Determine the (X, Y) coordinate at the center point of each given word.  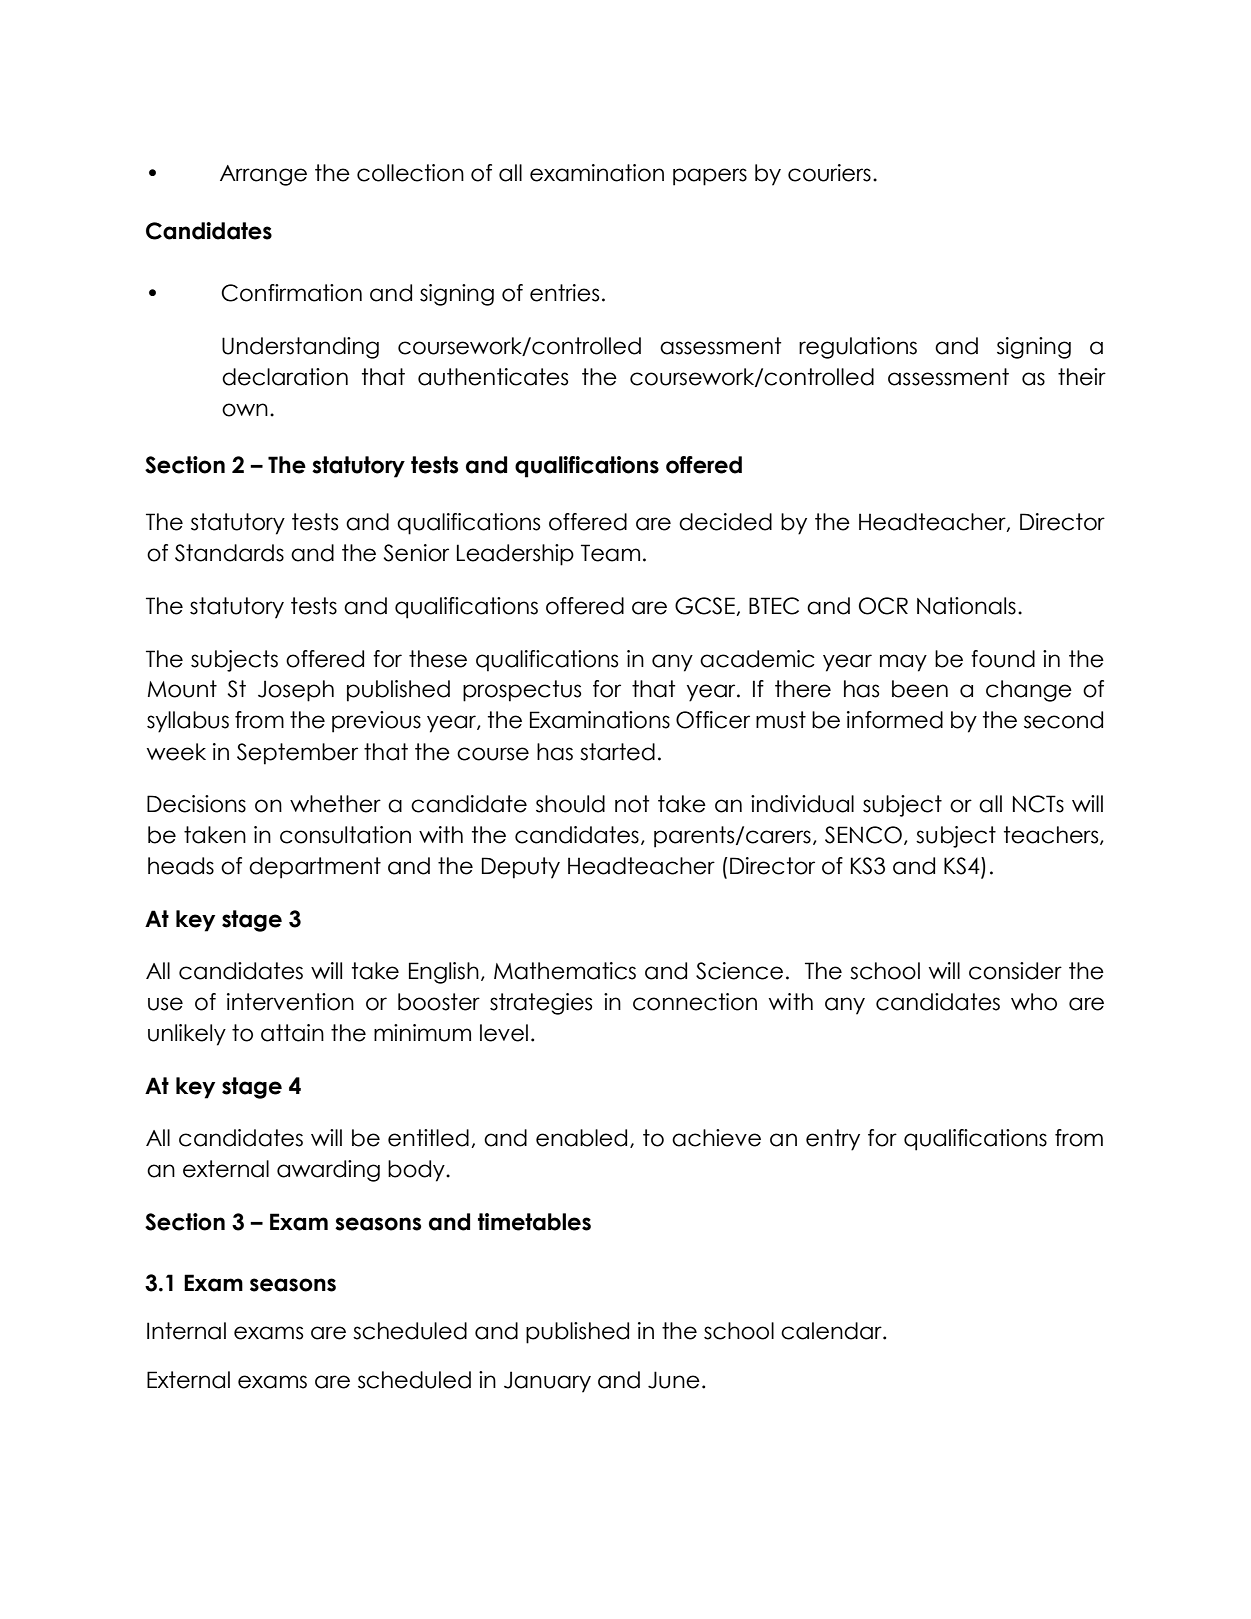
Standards (229, 553)
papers (710, 177)
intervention (290, 1002)
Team (610, 553)
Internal (186, 1331)
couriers (829, 173)
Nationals (966, 606)
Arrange (263, 175)
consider (1015, 971)
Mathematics (565, 971)
